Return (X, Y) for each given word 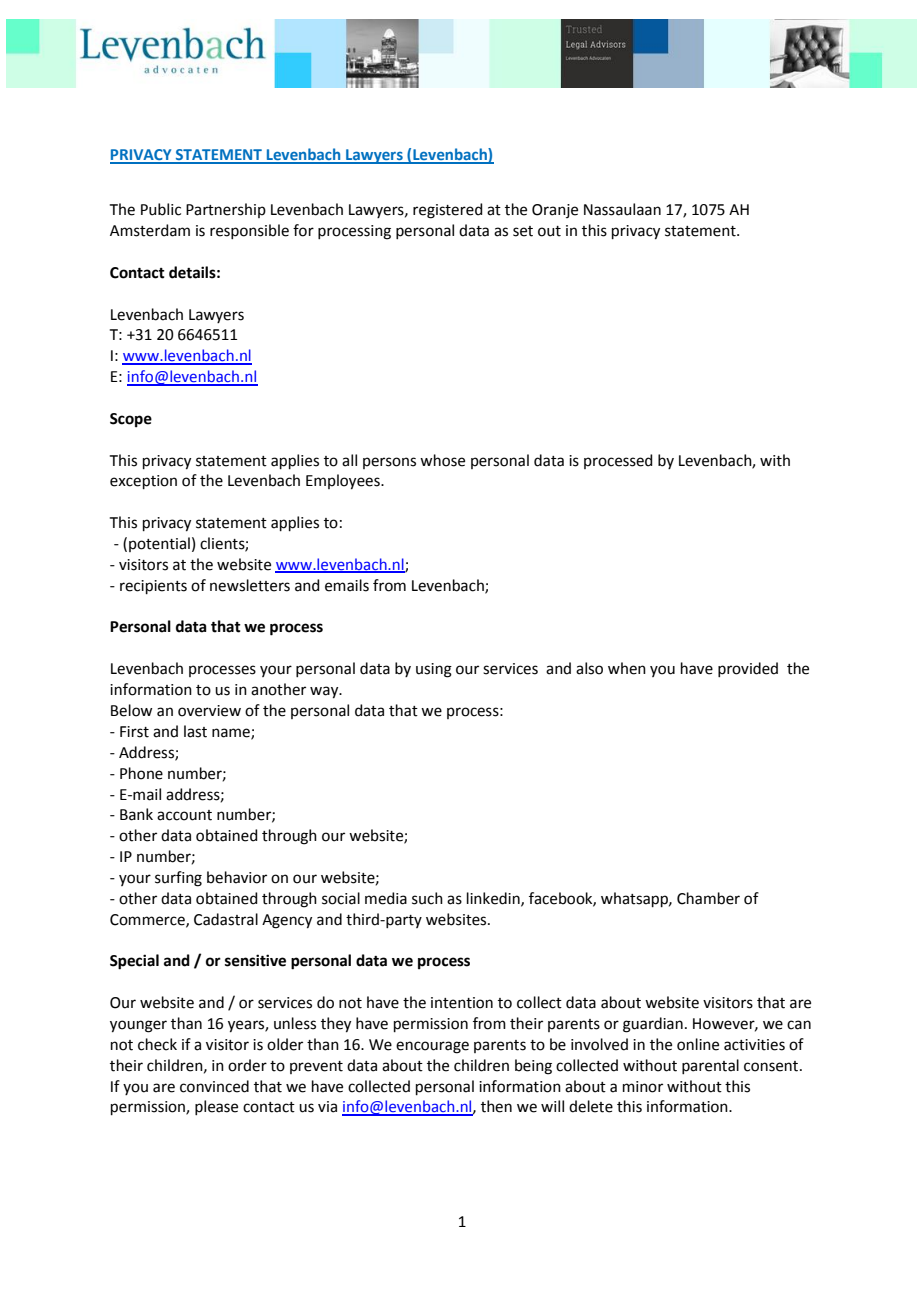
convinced (214, 1086)
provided (748, 669)
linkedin (494, 899)
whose (442, 460)
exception (143, 482)
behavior (237, 877)
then (496, 1106)
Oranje (555, 211)
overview (209, 711)
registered (448, 211)
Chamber (708, 898)
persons (389, 463)
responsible (249, 231)
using (434, 670)
